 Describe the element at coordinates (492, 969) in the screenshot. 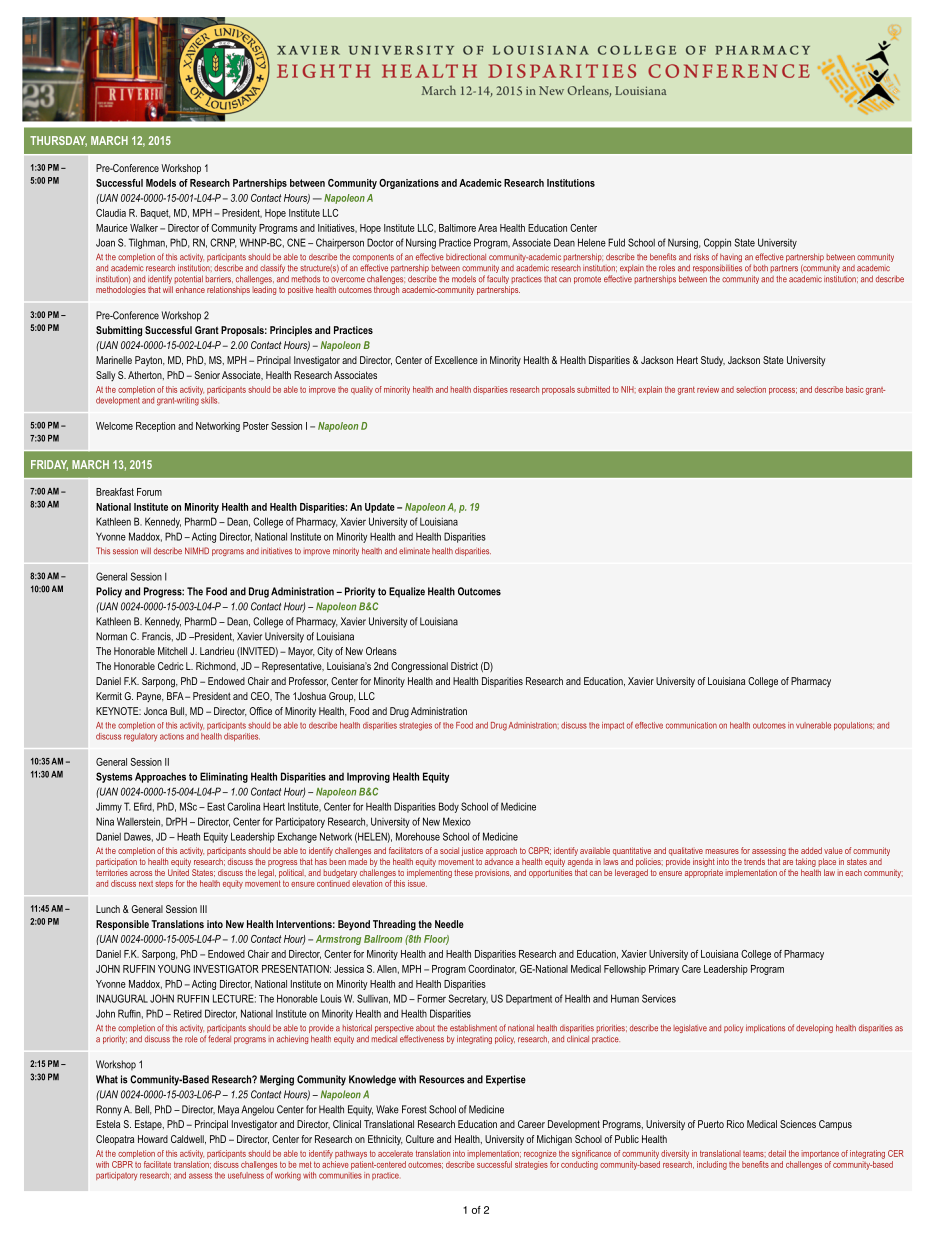

I see `Coordinator` at that location.
